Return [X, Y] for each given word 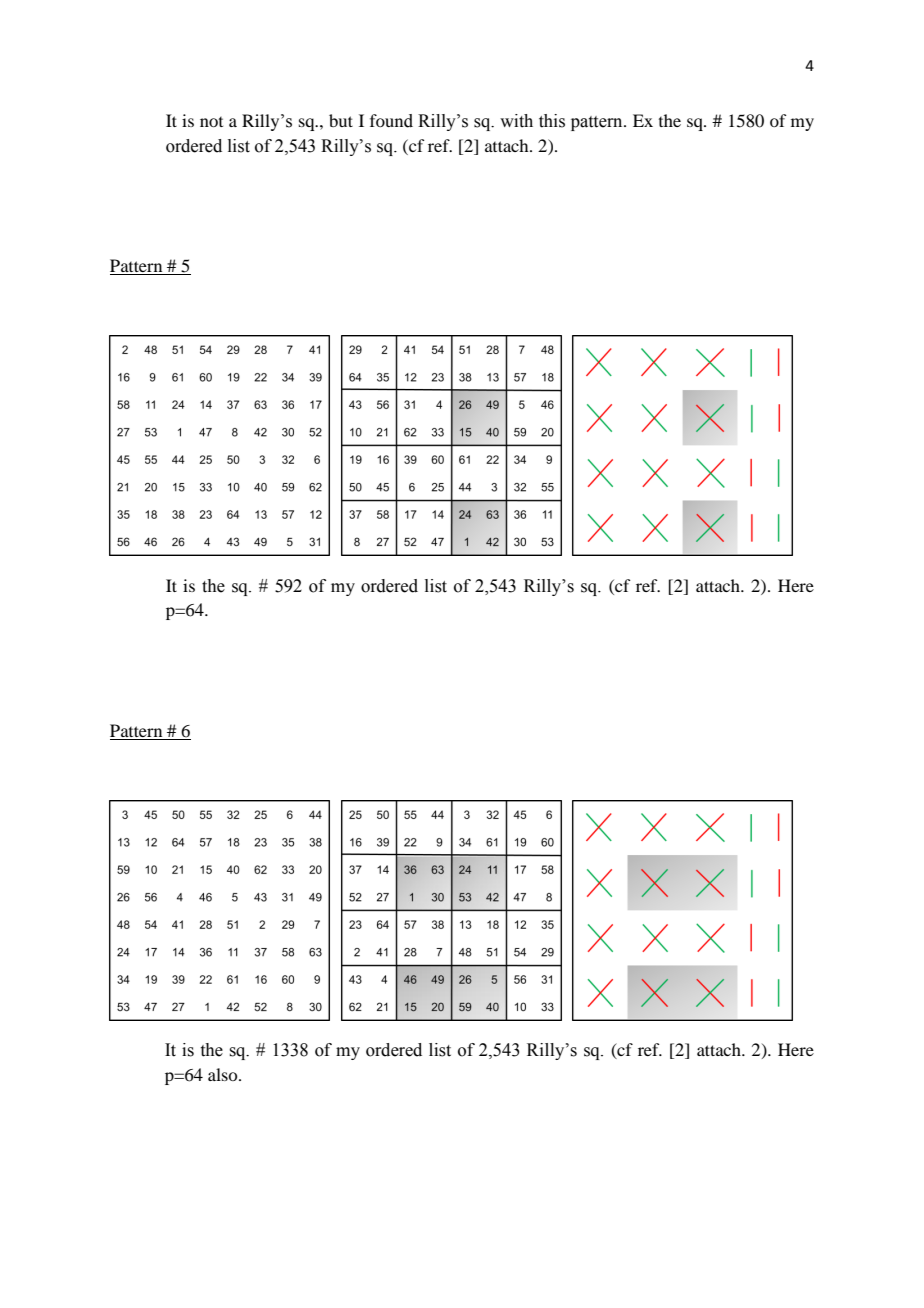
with [516, 121]
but [341, 120]
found [391, 121]
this [552, 121]
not [211, 122]
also [224, 1074]
